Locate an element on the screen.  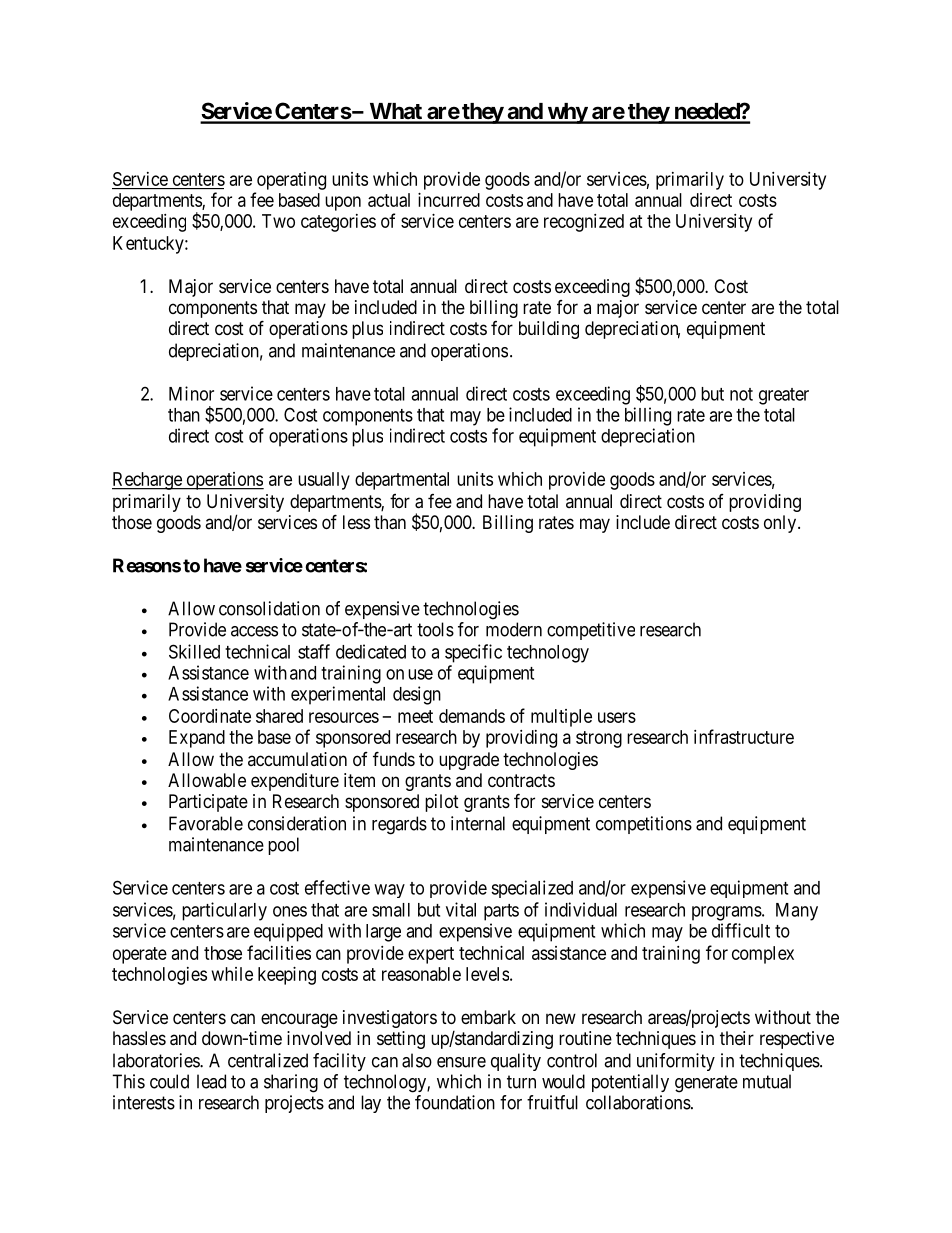
competitive is located at coordinates (591, 631).
